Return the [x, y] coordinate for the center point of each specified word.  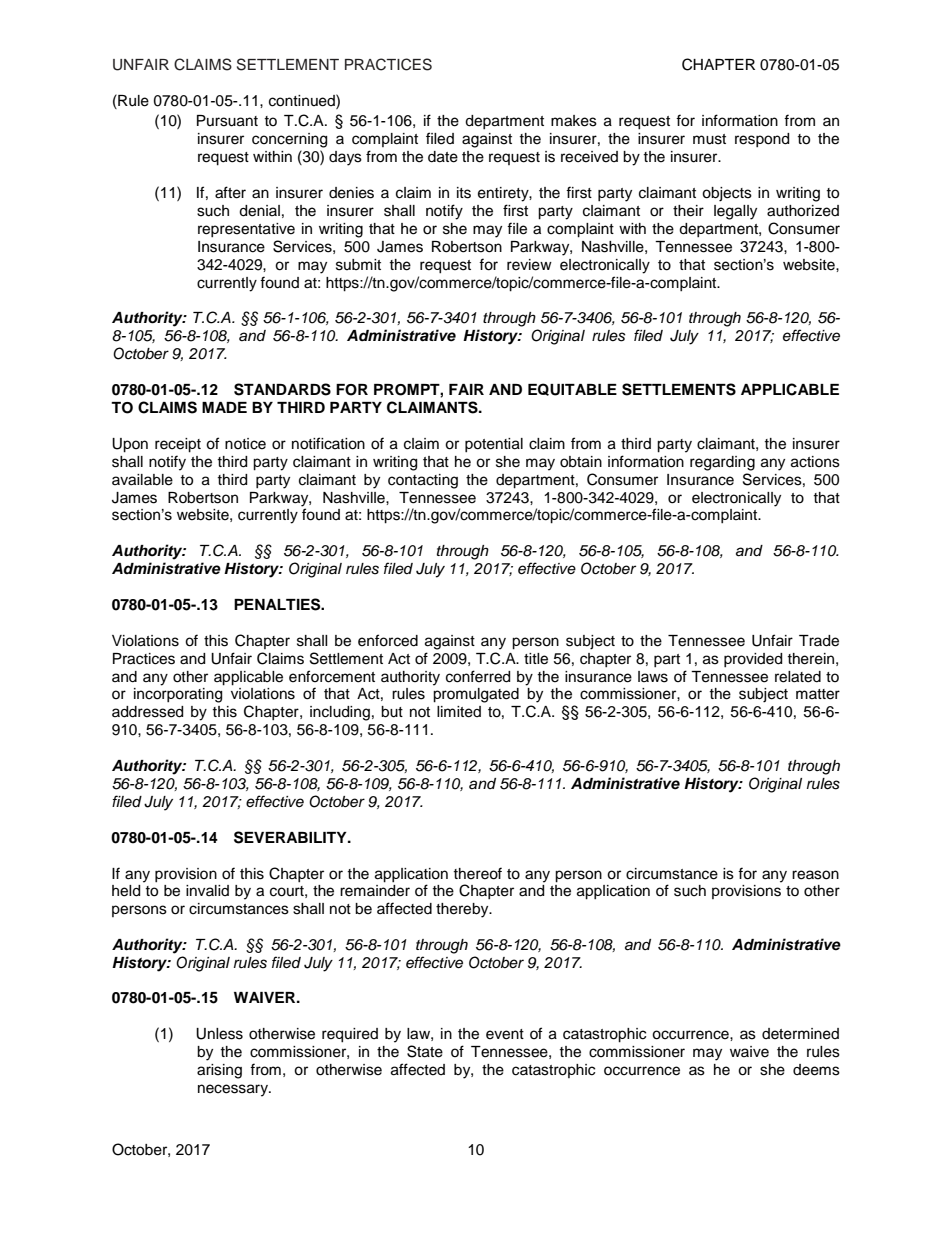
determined [800, 1034]
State [425, 1051]
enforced [388, 640]
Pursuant [227, 121]
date [443, 157]
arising [219, 1071]
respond [762, 140]
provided [753, 660]
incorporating [178, 695]
